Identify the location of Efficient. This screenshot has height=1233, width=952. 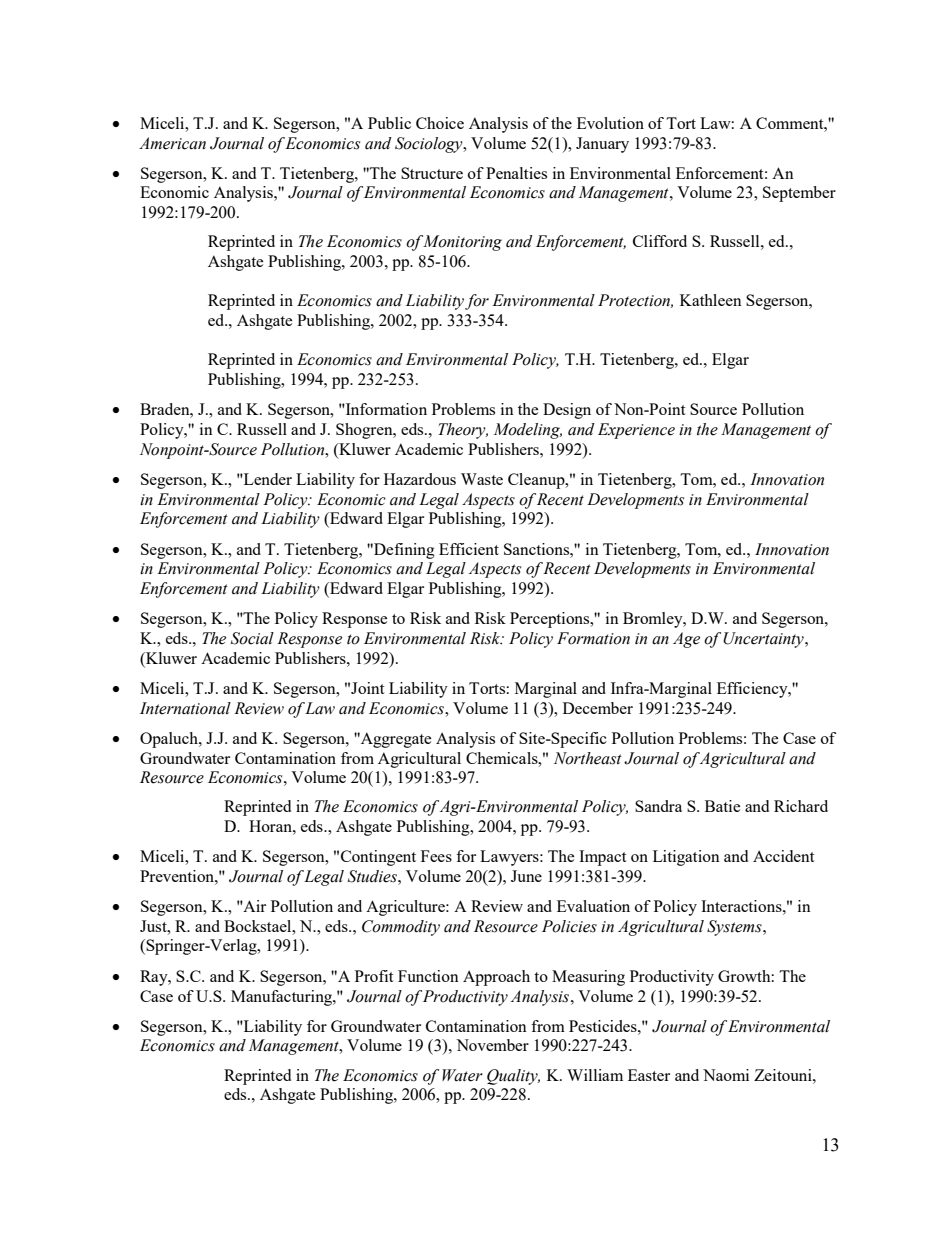
(469, 549).
